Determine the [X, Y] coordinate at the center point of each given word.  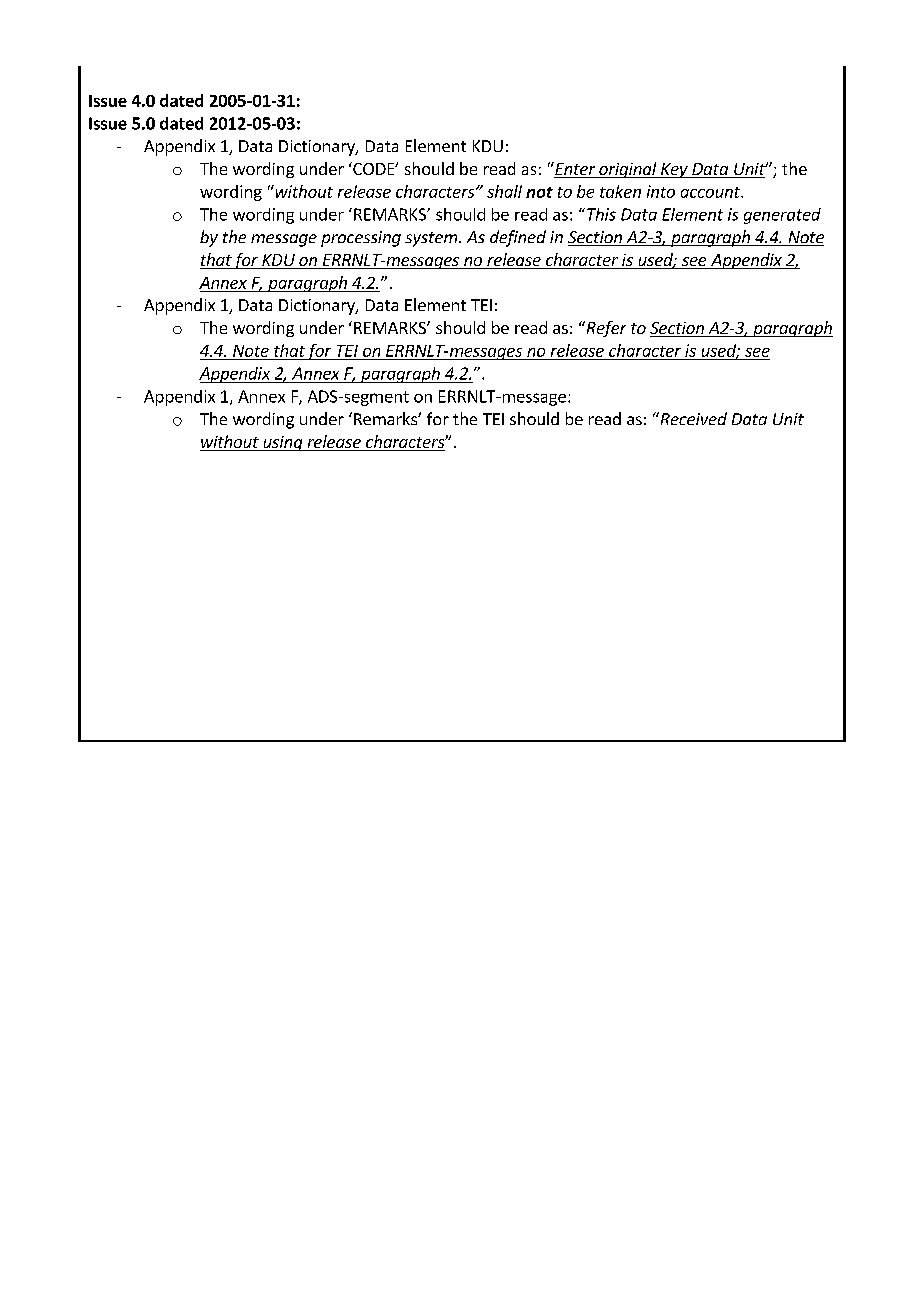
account [711, 192]
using [283, 443]
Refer [605, 329]
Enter [575, 170]
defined [518, 238]
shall [504, 191]
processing [361, 239]
